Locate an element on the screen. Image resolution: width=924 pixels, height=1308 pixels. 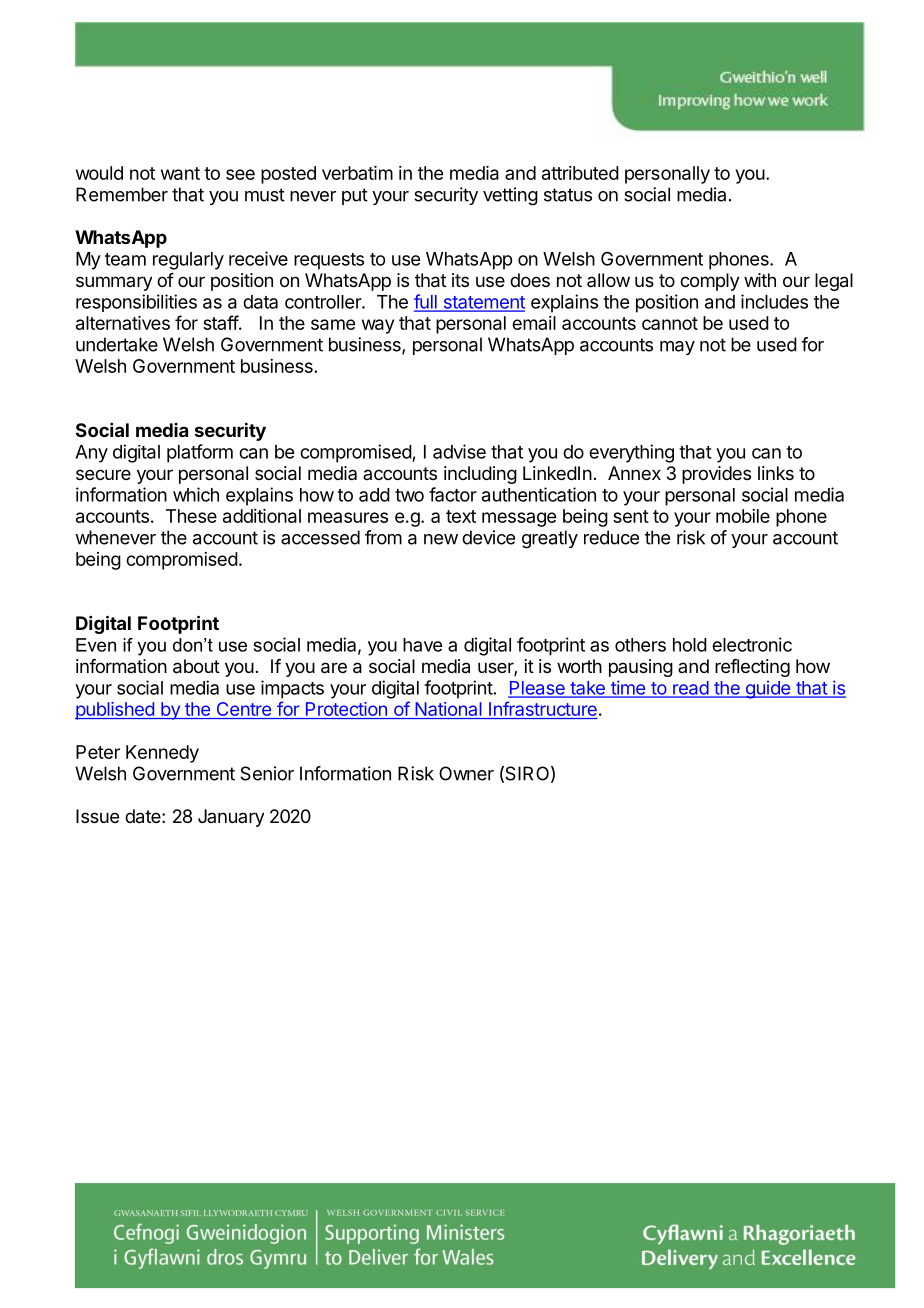
may is located at coordinates (677, 348).
